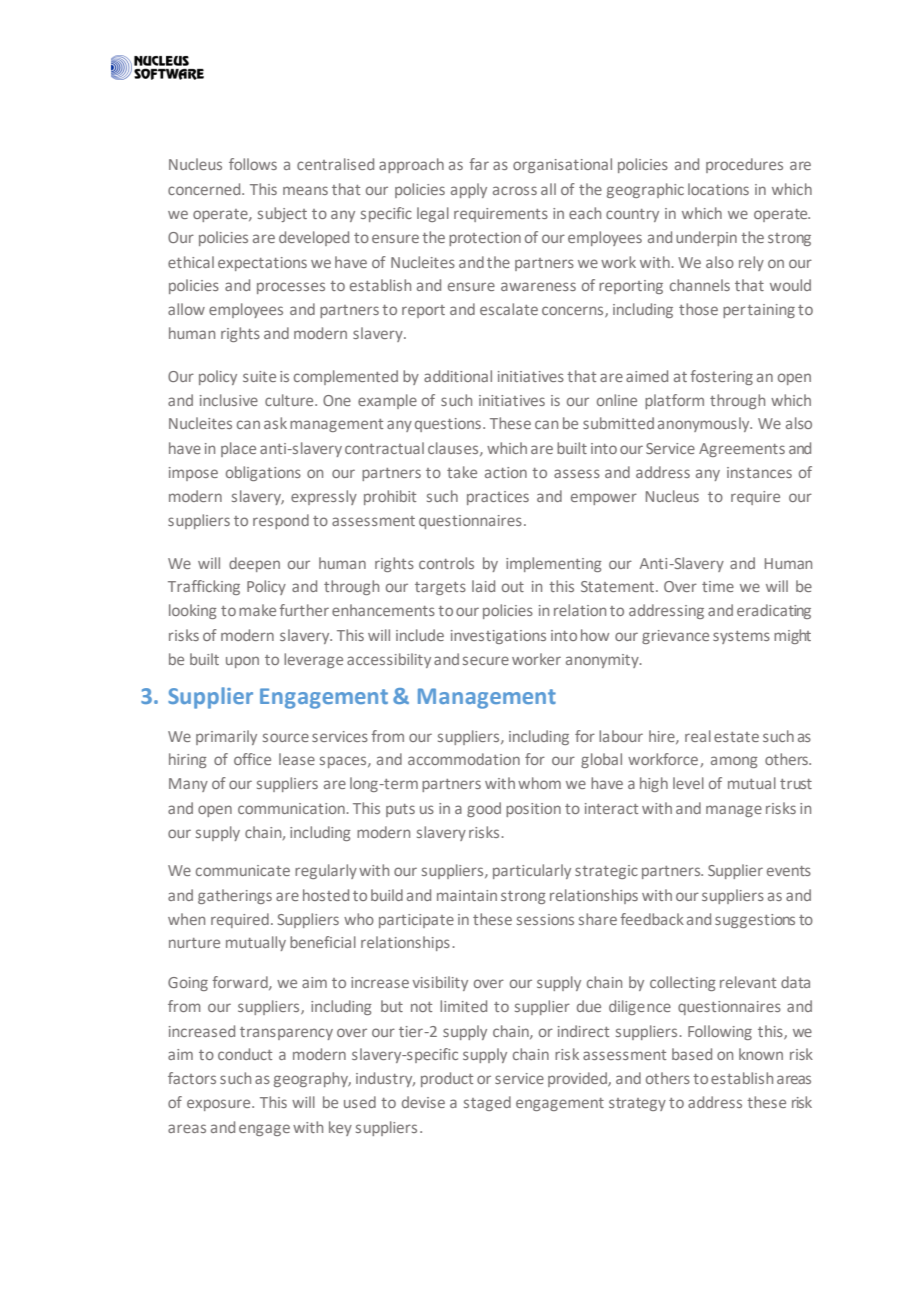 The height and width of the page is (1308, 924). What do you see at coordinates (282, 214) in the page?
I see `subject` at bounding box center [282, 214].
